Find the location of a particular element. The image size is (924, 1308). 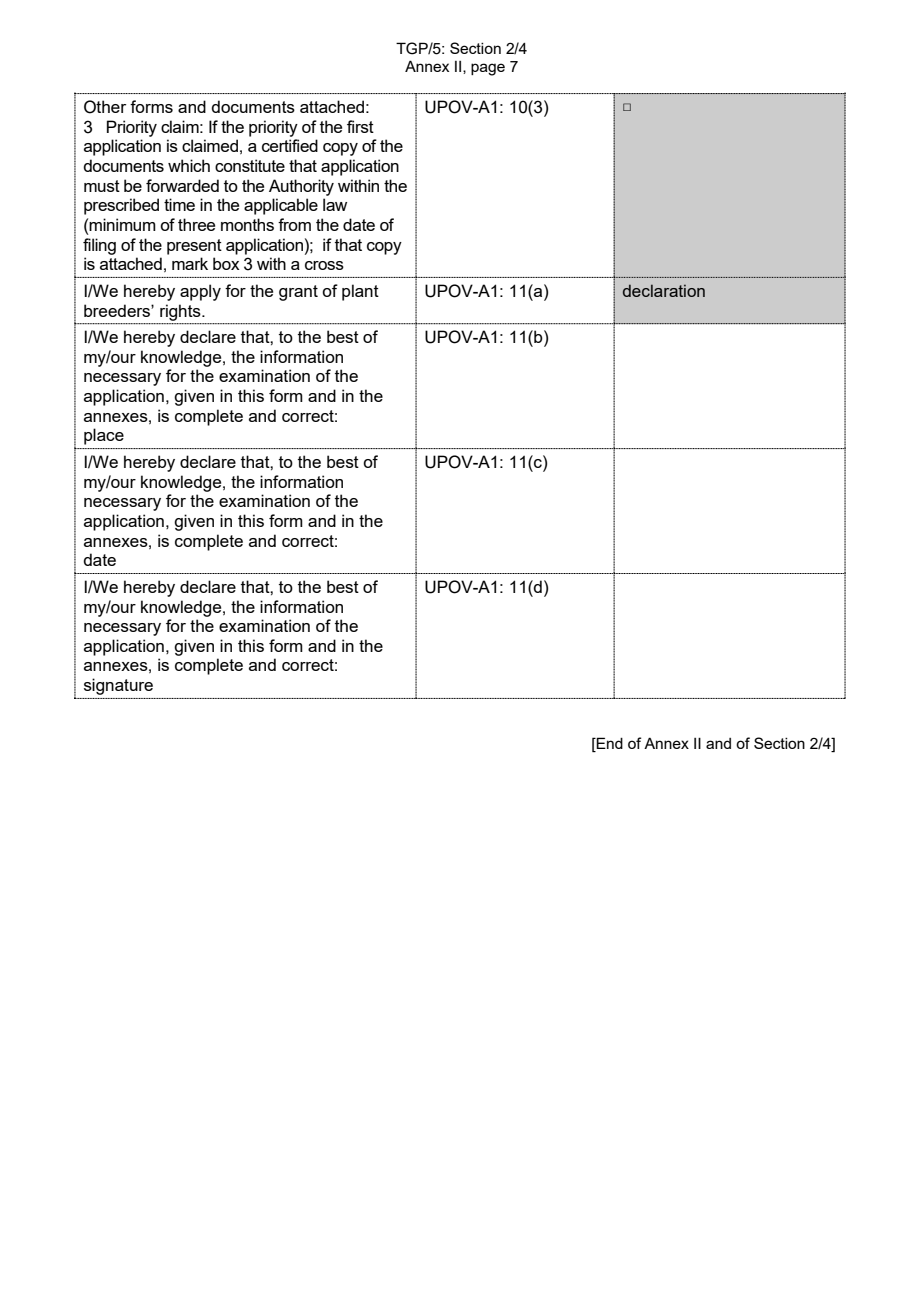

present is located at coordinates (194, 247).
